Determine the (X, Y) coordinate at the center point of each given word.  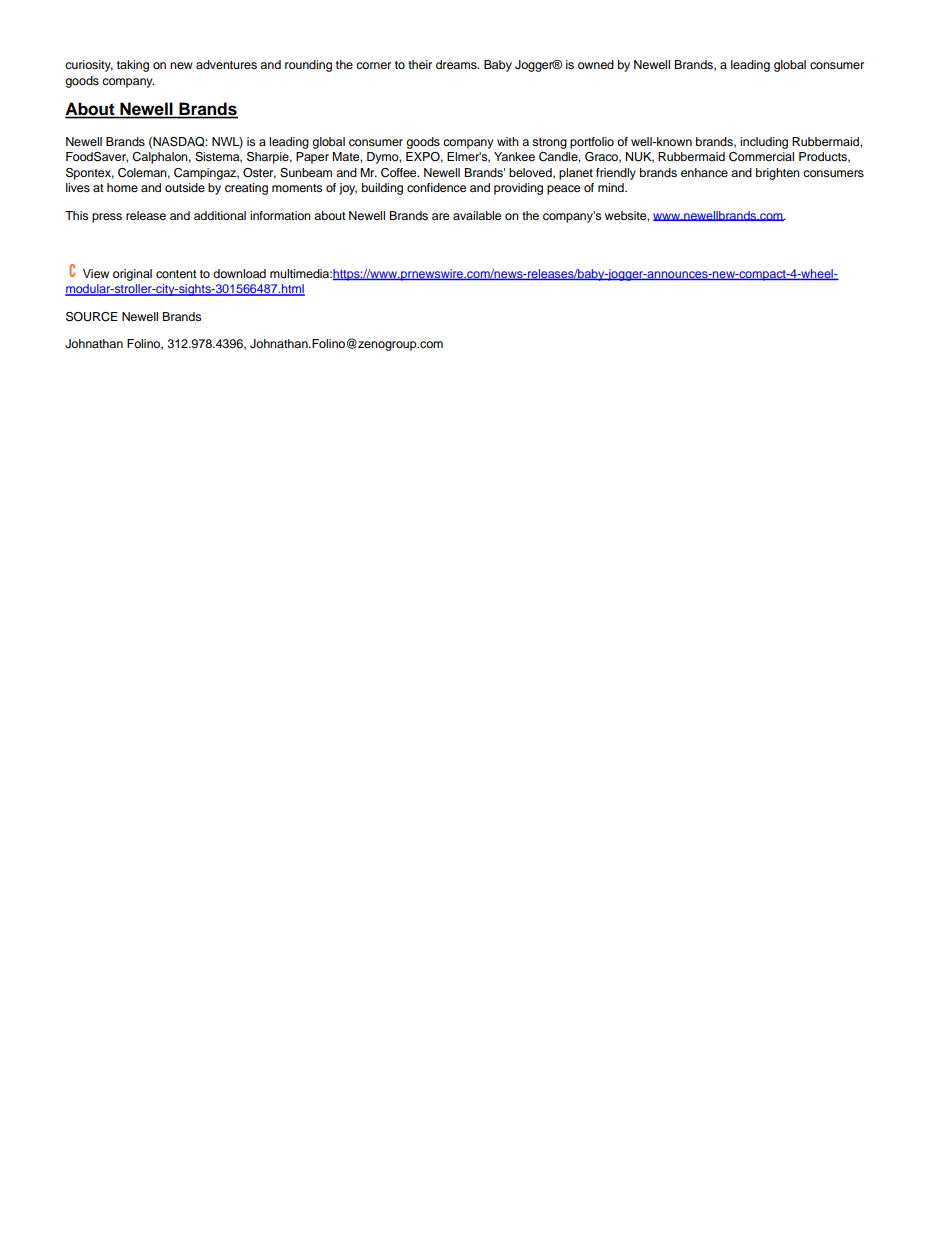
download (239, 273)
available (477, 215)
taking (133, 66)
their (420, 64)
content (176, 274)
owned (596, 64)
